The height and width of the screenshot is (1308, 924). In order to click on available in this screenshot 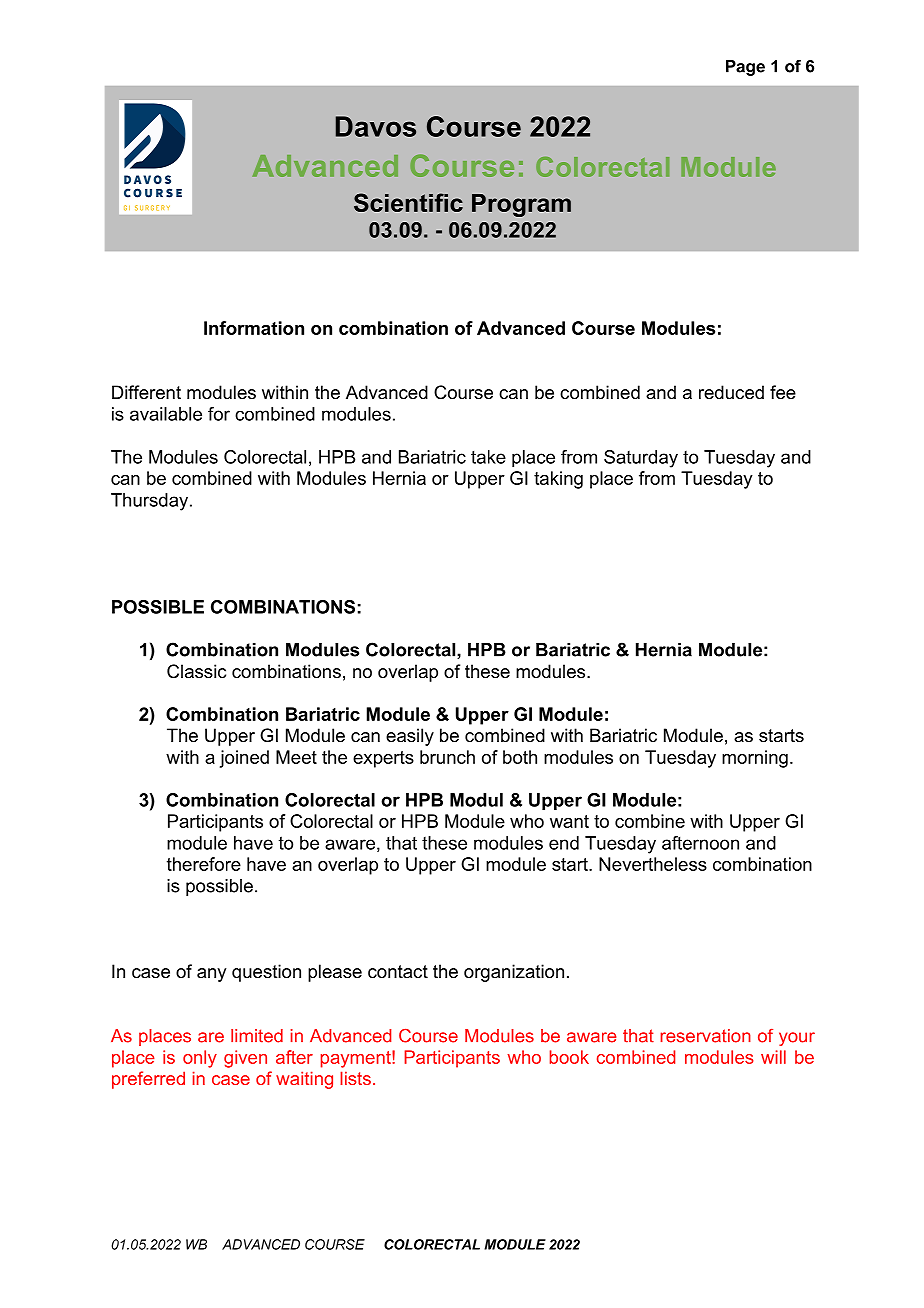, I will do `click(166, 414)`.
